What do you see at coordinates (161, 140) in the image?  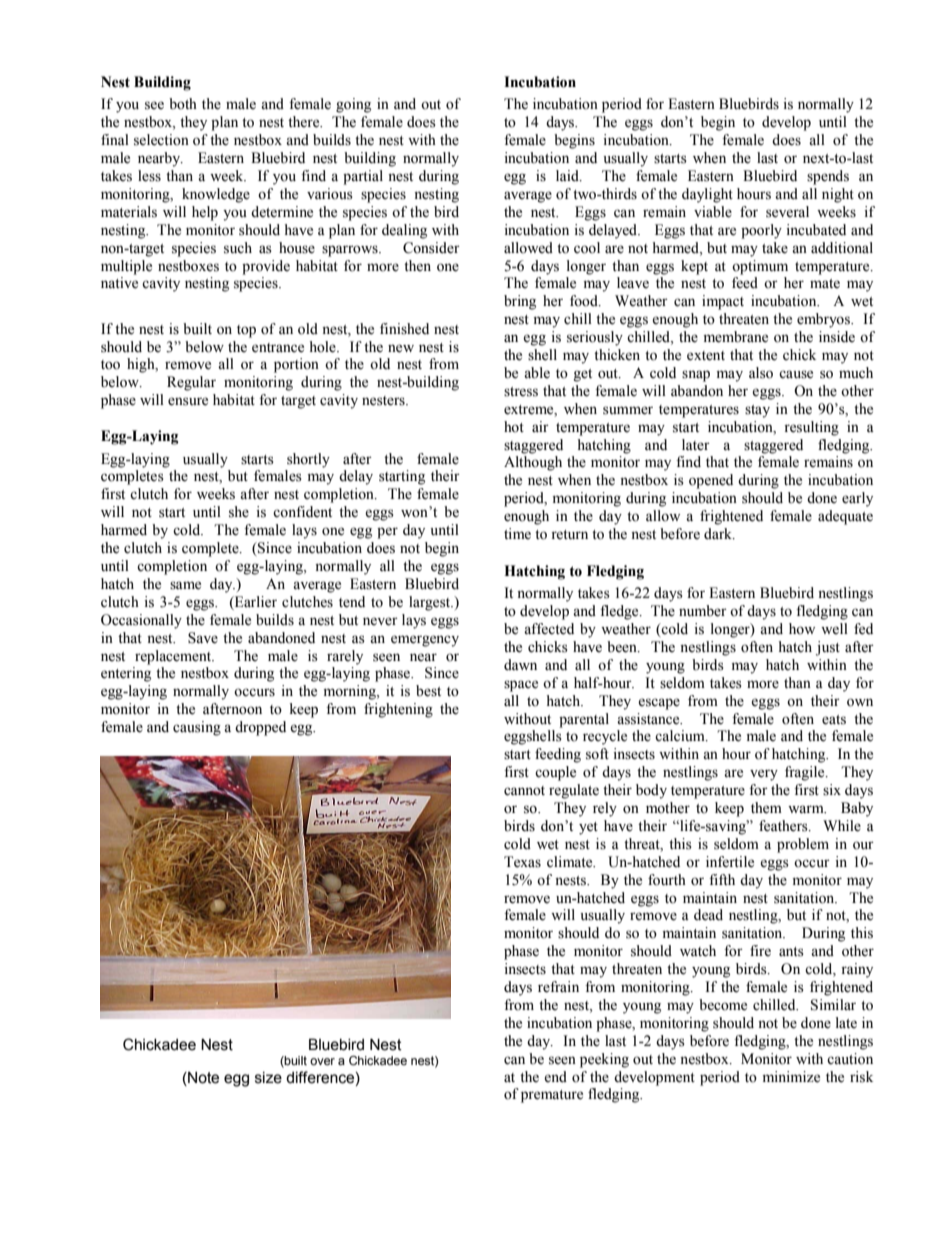 I see `selection` at bounding box center [161, 140].
